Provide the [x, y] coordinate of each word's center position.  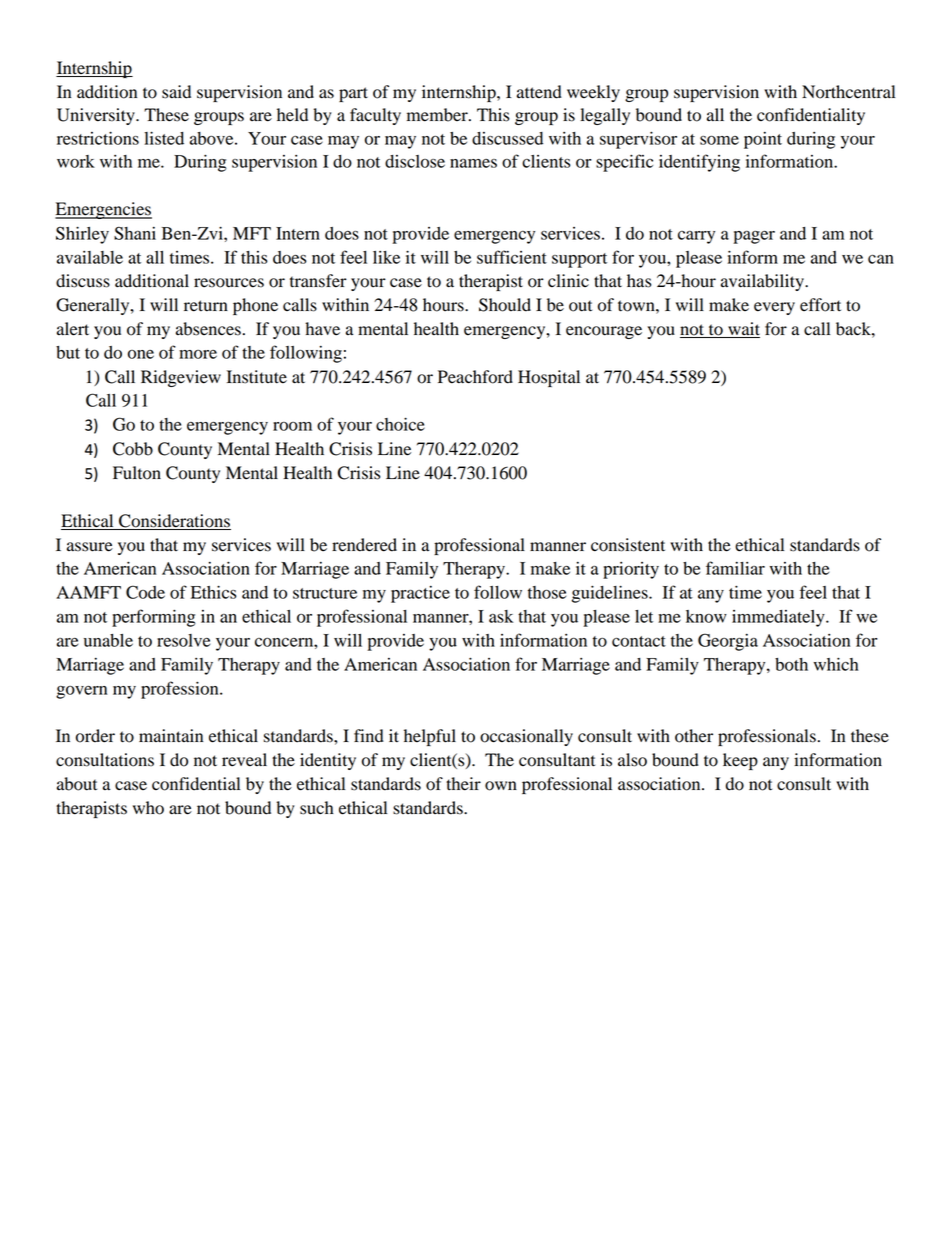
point [763, 140]
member [438, 115]
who [148, 808]
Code [145, 592]
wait [743, 330]
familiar [735, 568]
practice [420, 594]
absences [208, 329]
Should [505, 305]
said [176, 92]
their [463, 784]
